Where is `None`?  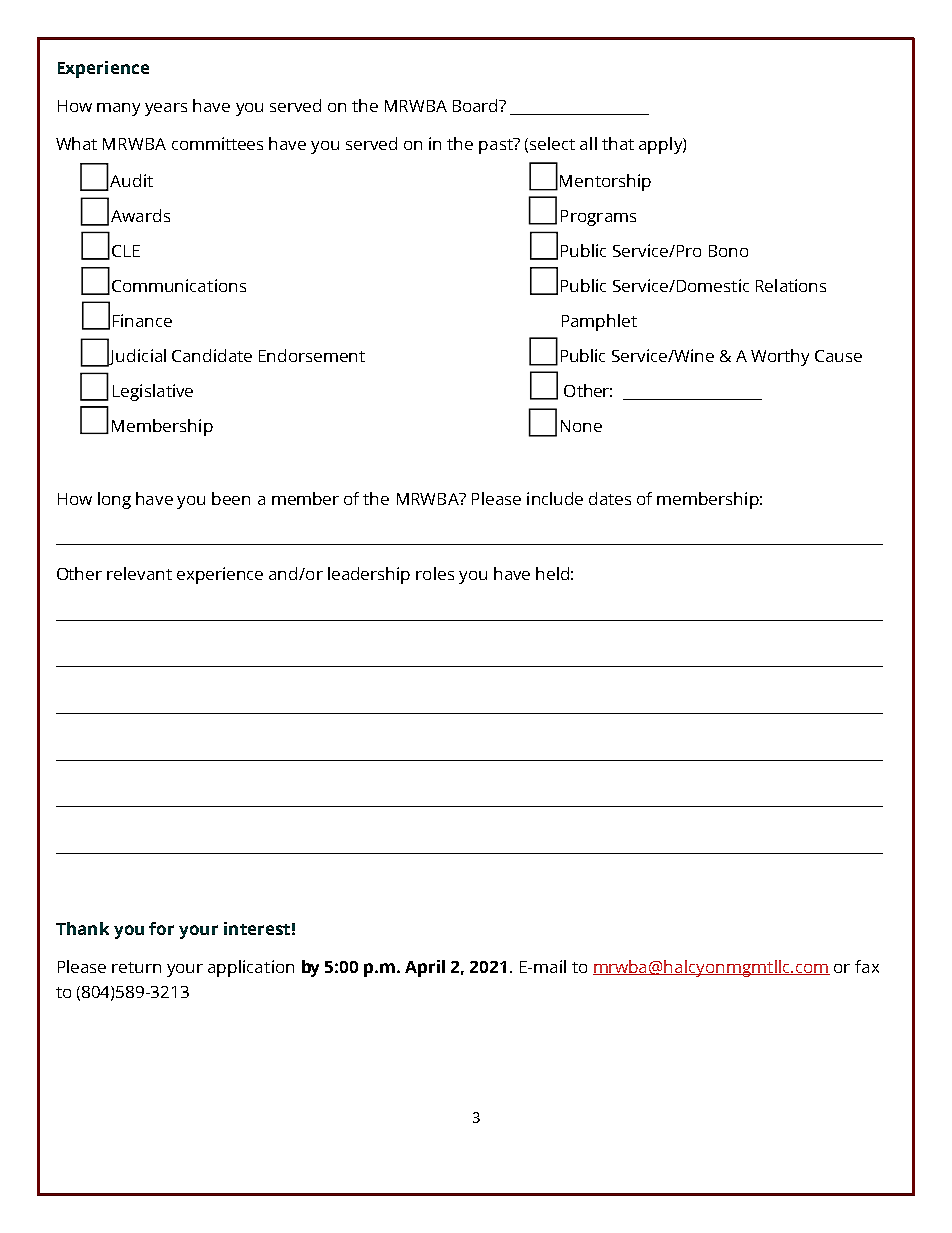 None is located at coordinates (581, 426).
